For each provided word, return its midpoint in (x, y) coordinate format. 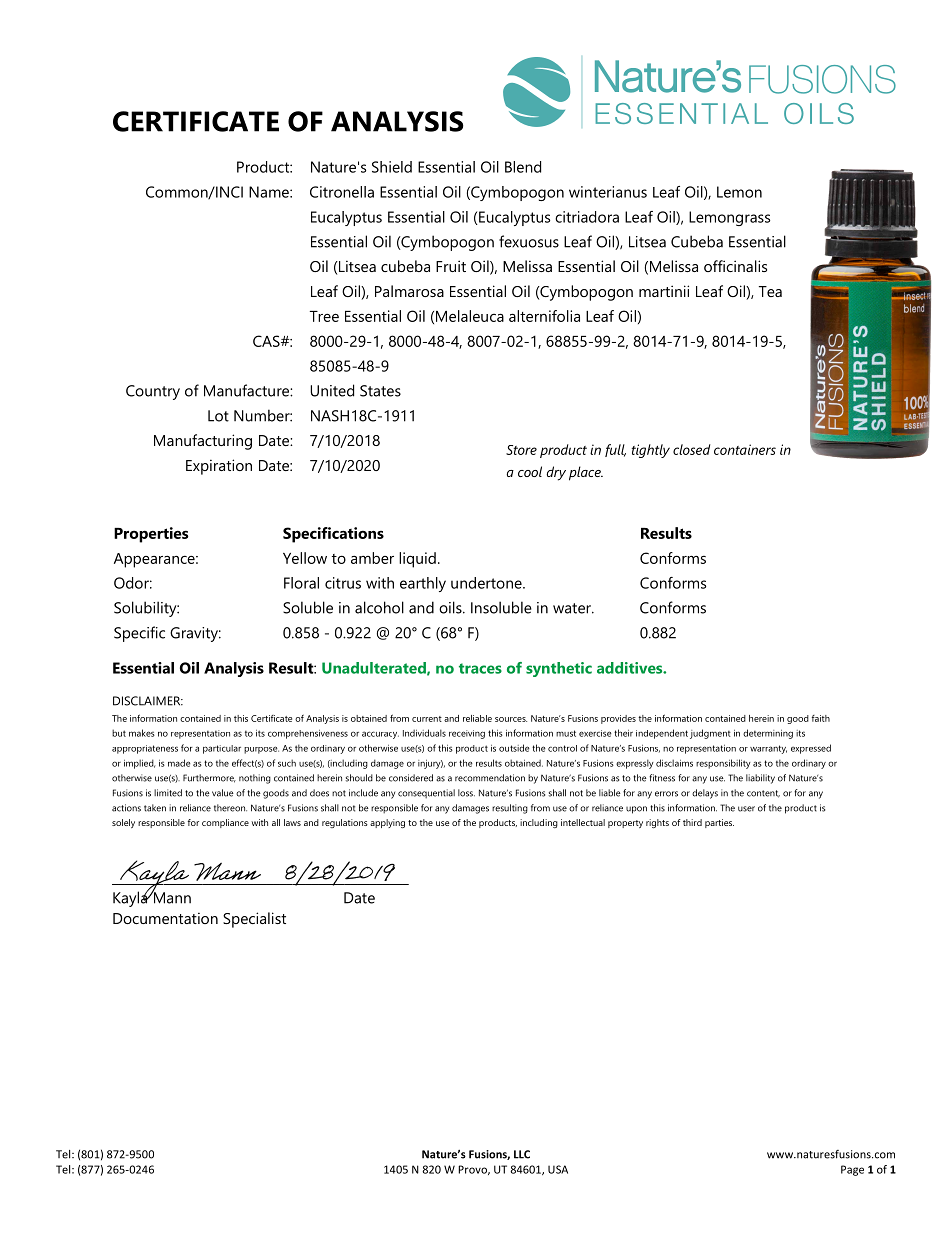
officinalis (735, 266)
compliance (225, 823)
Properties (151, 535)
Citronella (342, 192)
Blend (523, 167)
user (746, 809)
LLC (522, 1154)
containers (745, 449)
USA (558, 1169)
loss (466, 793)
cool (530, 471)
